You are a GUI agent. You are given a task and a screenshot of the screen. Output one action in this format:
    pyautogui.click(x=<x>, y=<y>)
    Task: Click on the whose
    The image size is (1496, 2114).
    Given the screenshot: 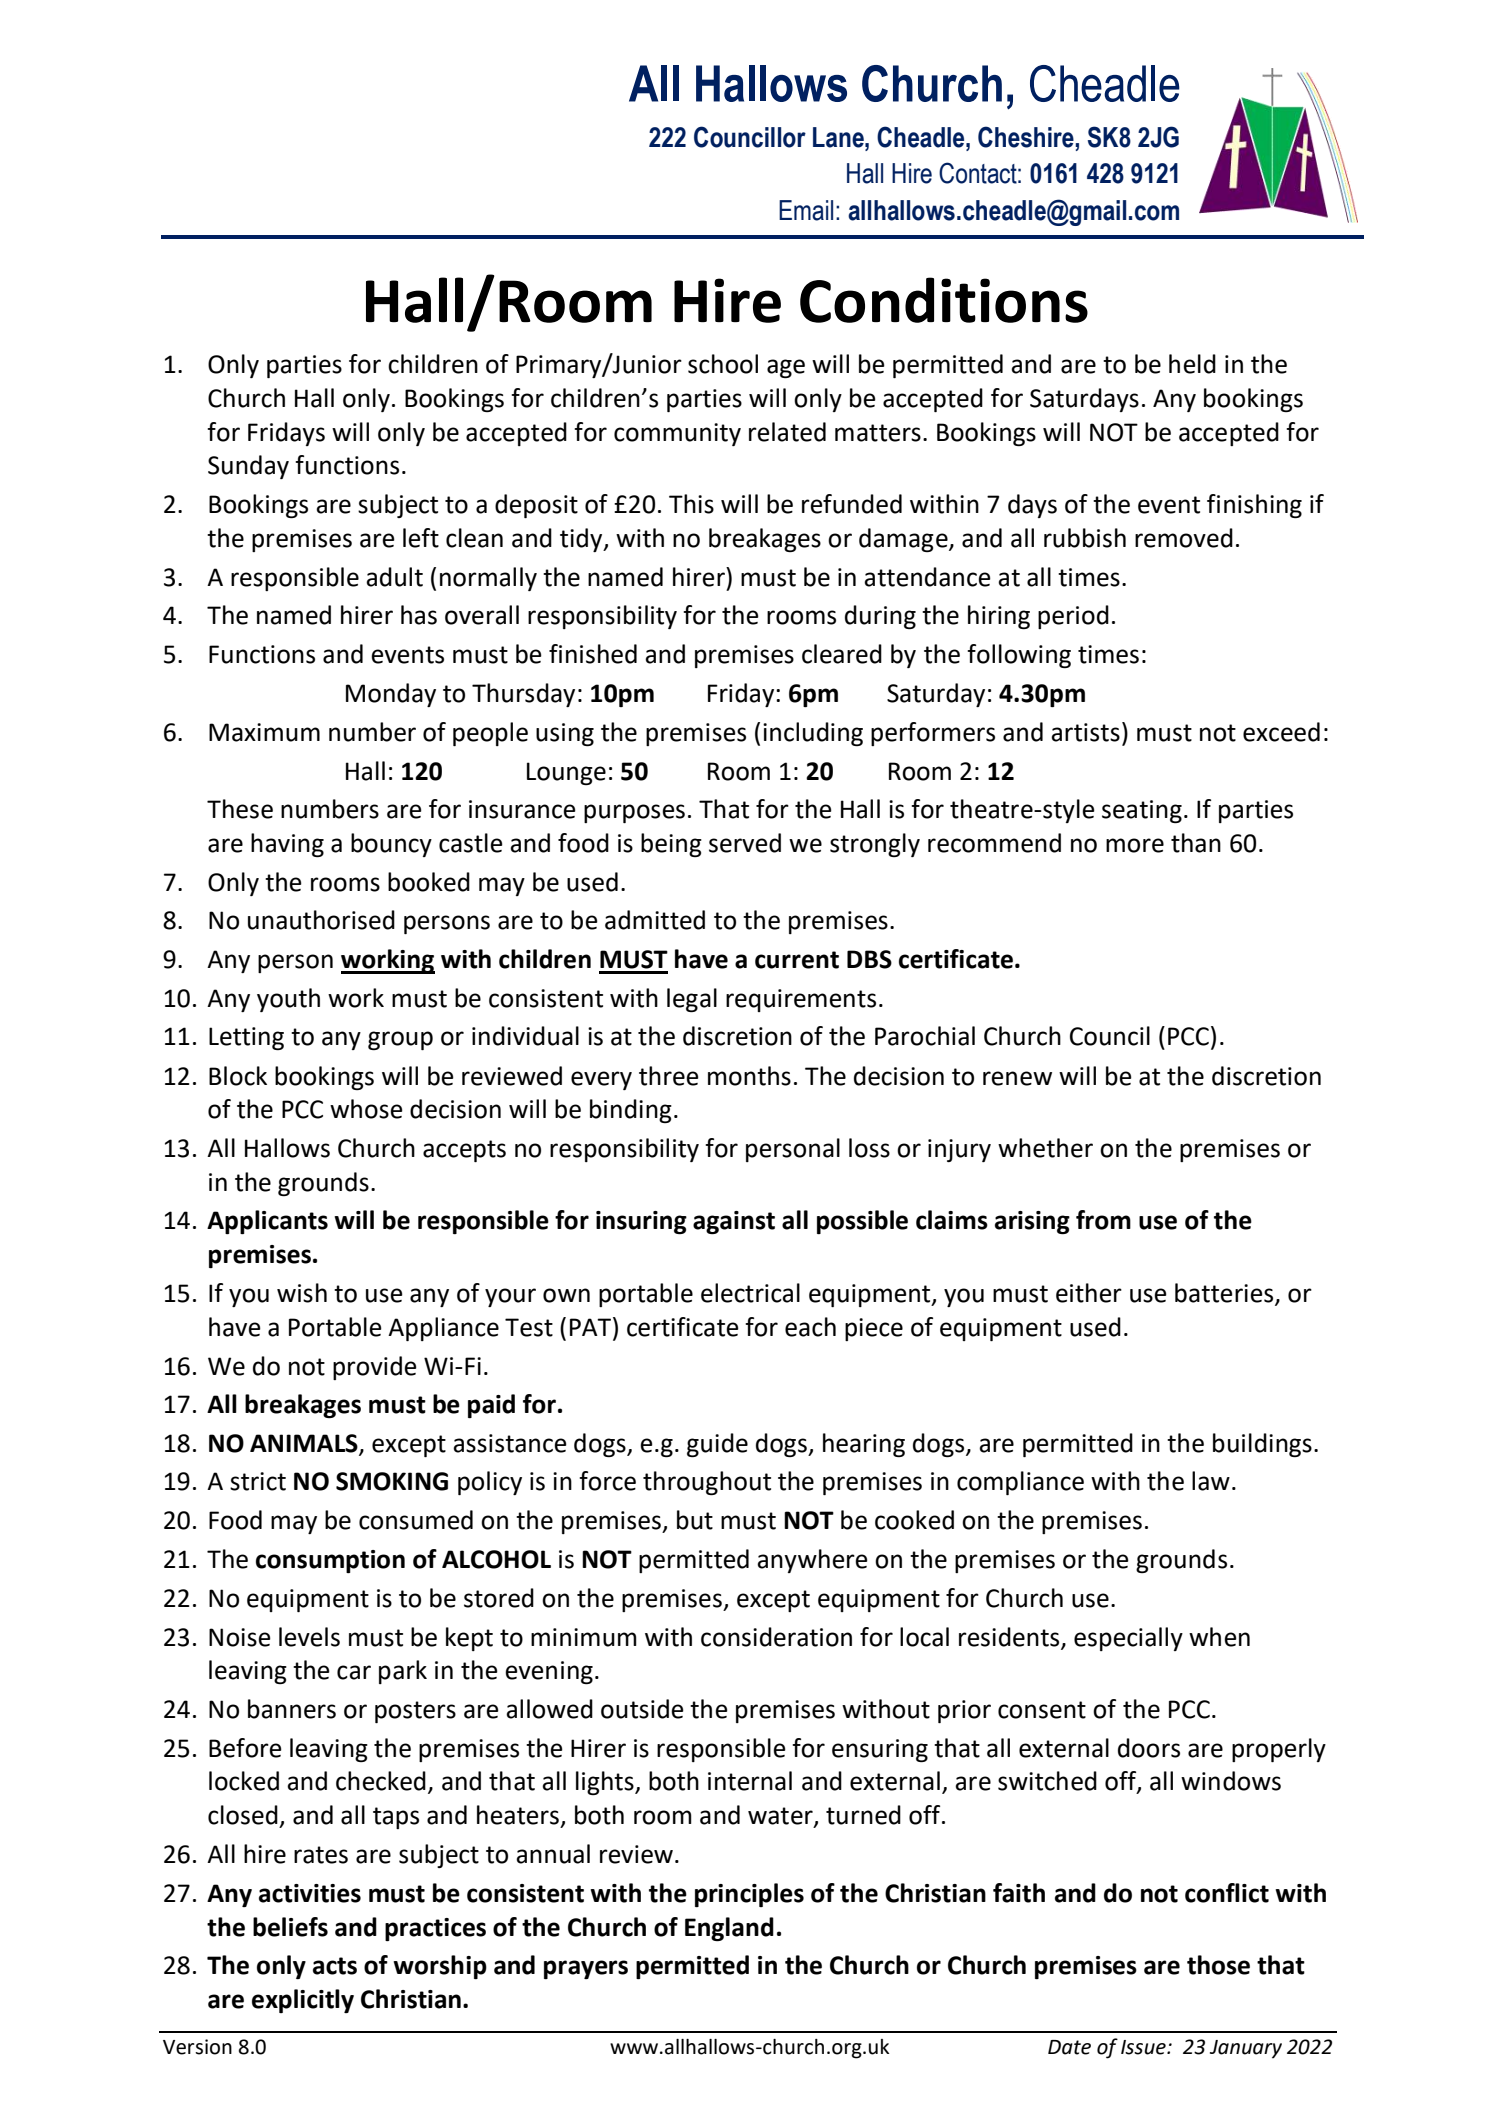 What is the action you would take?
    pyautogui.click(x=366, y=1109)
